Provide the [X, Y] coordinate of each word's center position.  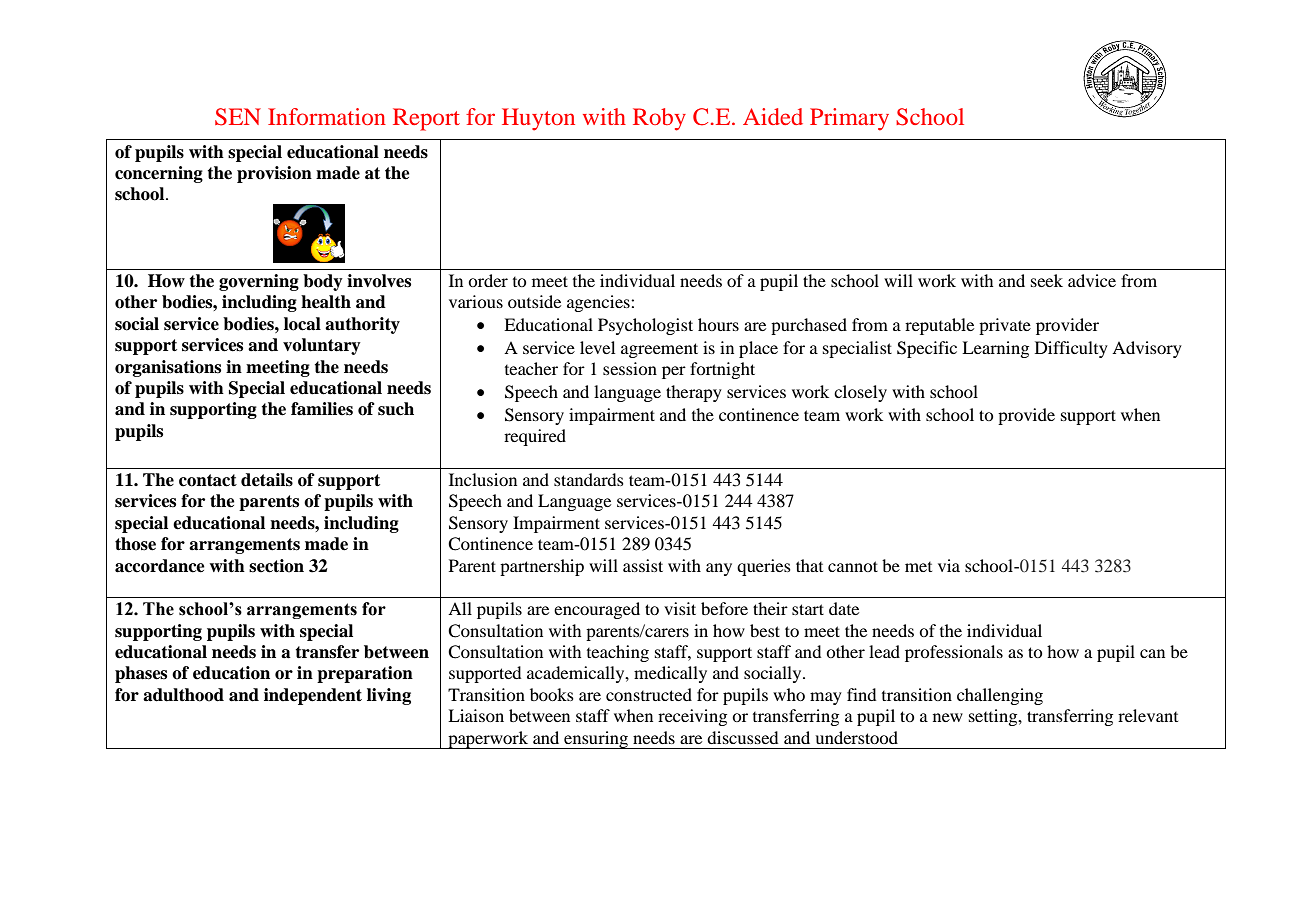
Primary [849, 119]
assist [643, 565]
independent [313, 696]
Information [327, 116]
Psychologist [645, 326]
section [276, 566]
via [949, 565]
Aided [773, 116]
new [948, 717]
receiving [692, 717]
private [1005, 326]
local [302, 324]
